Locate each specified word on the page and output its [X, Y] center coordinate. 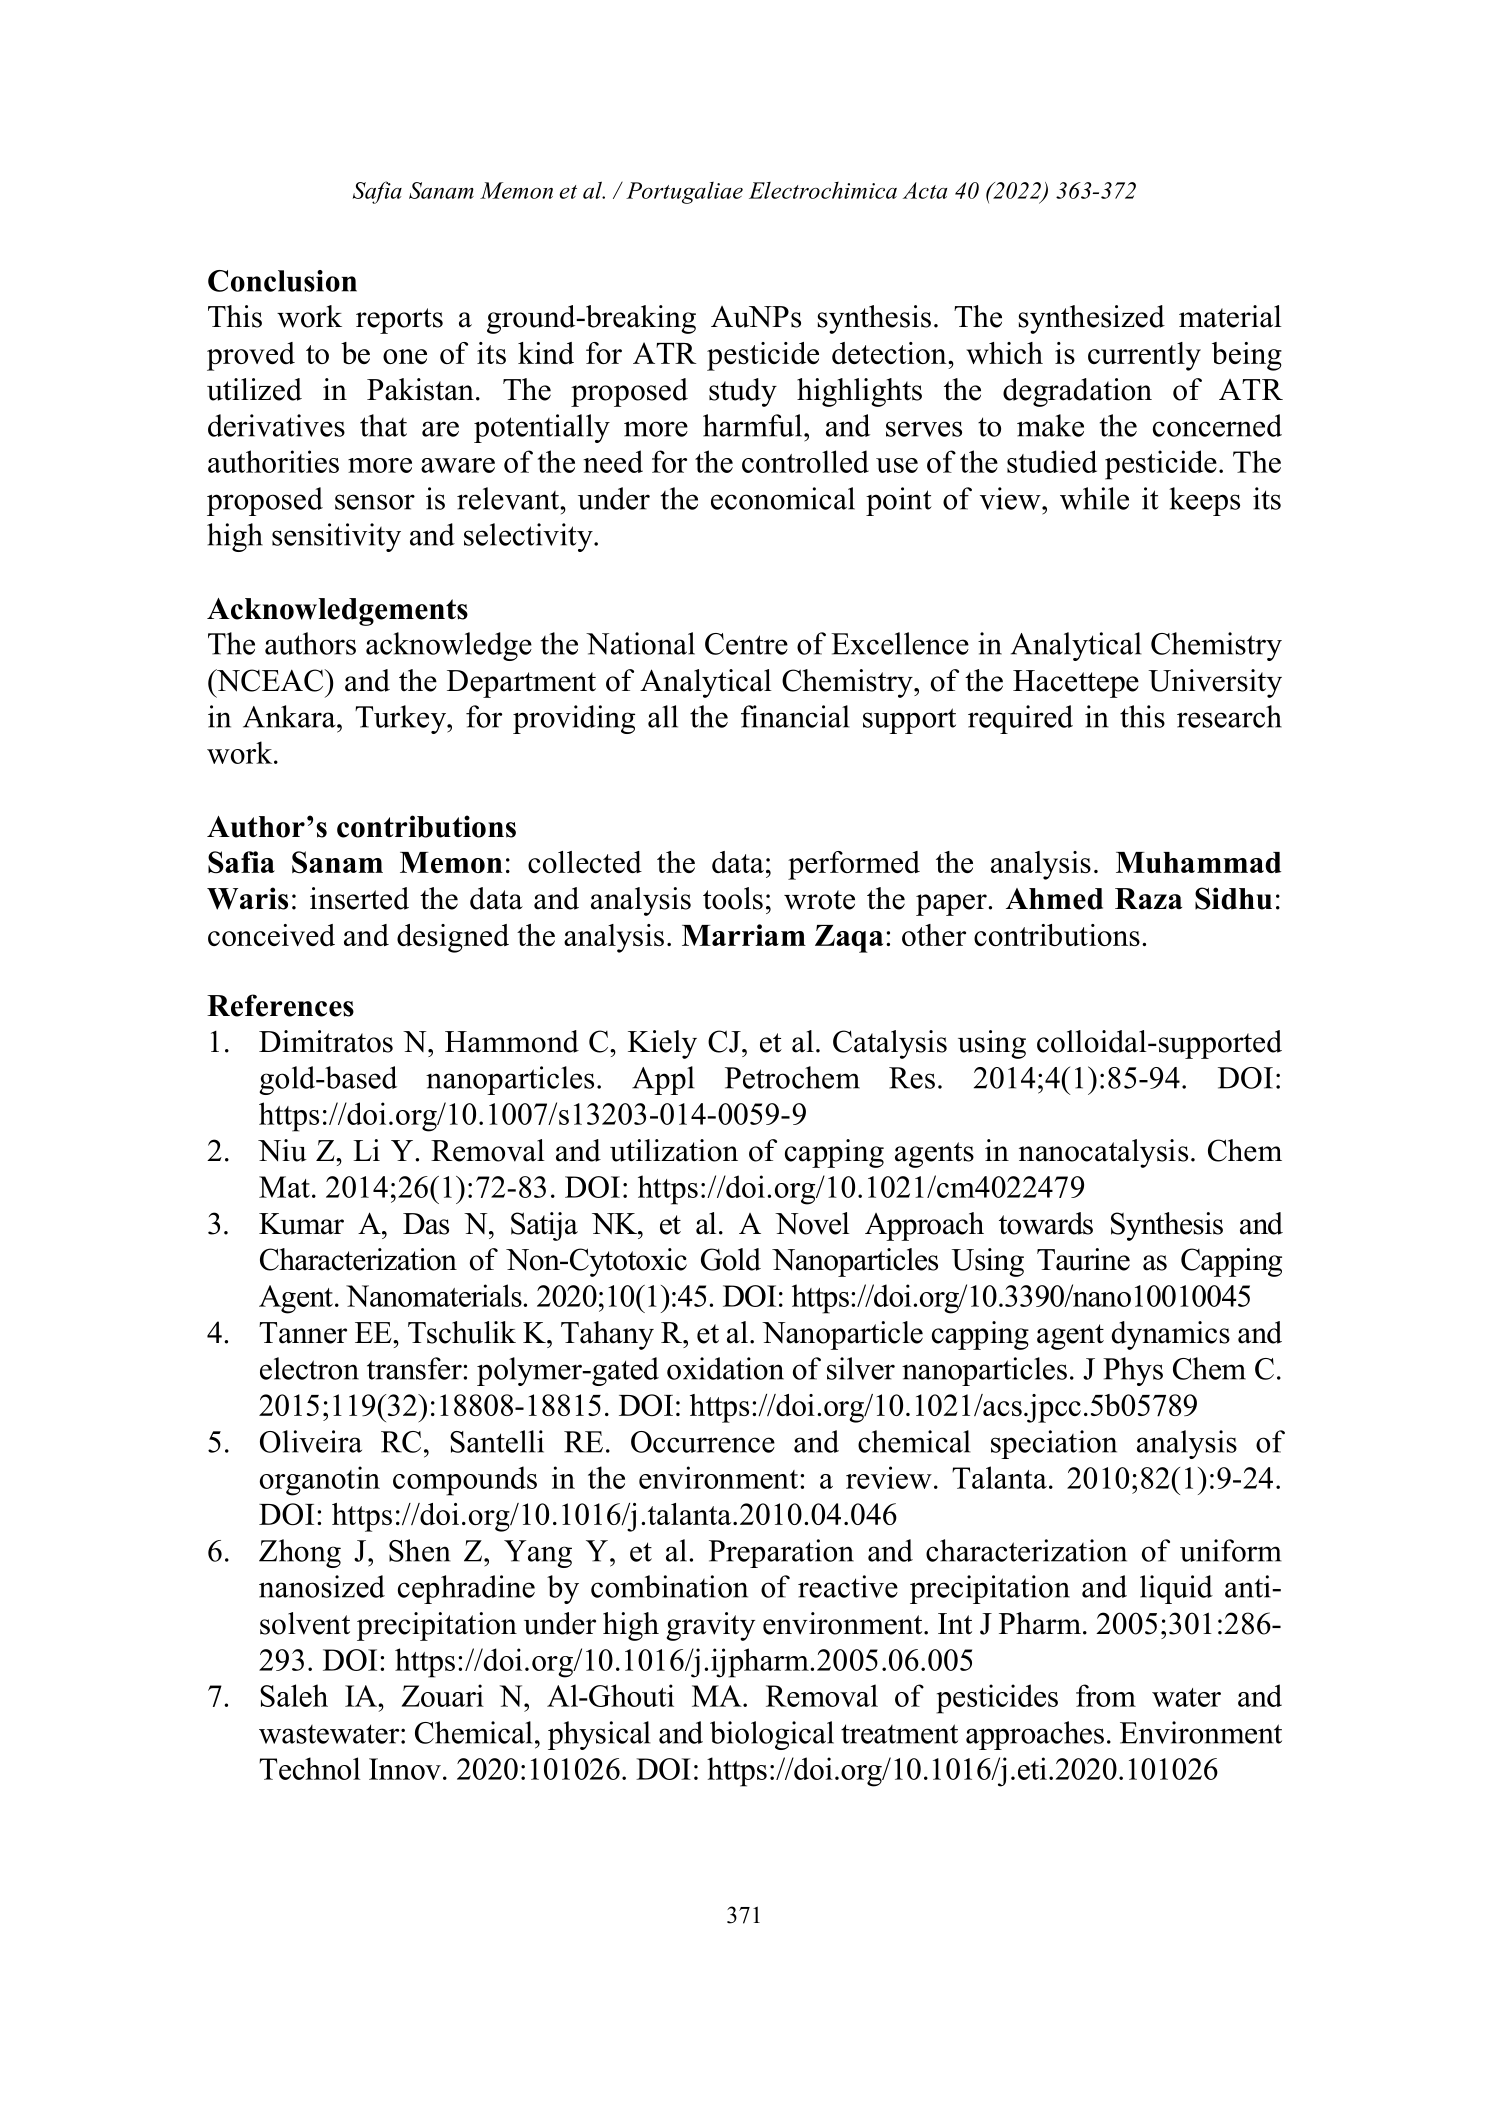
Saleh [294, 1695]
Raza [1148, 898]
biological [772, 1735]
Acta [925, 190]
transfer [415, 1368]
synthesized [1092, 319]
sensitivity [336, 537]
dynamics [1171, 1335]
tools [733, 898]
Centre [746, 644]
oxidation [725, 1368]
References [280, 1005]
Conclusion [282, 281]
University [1215, 683]
